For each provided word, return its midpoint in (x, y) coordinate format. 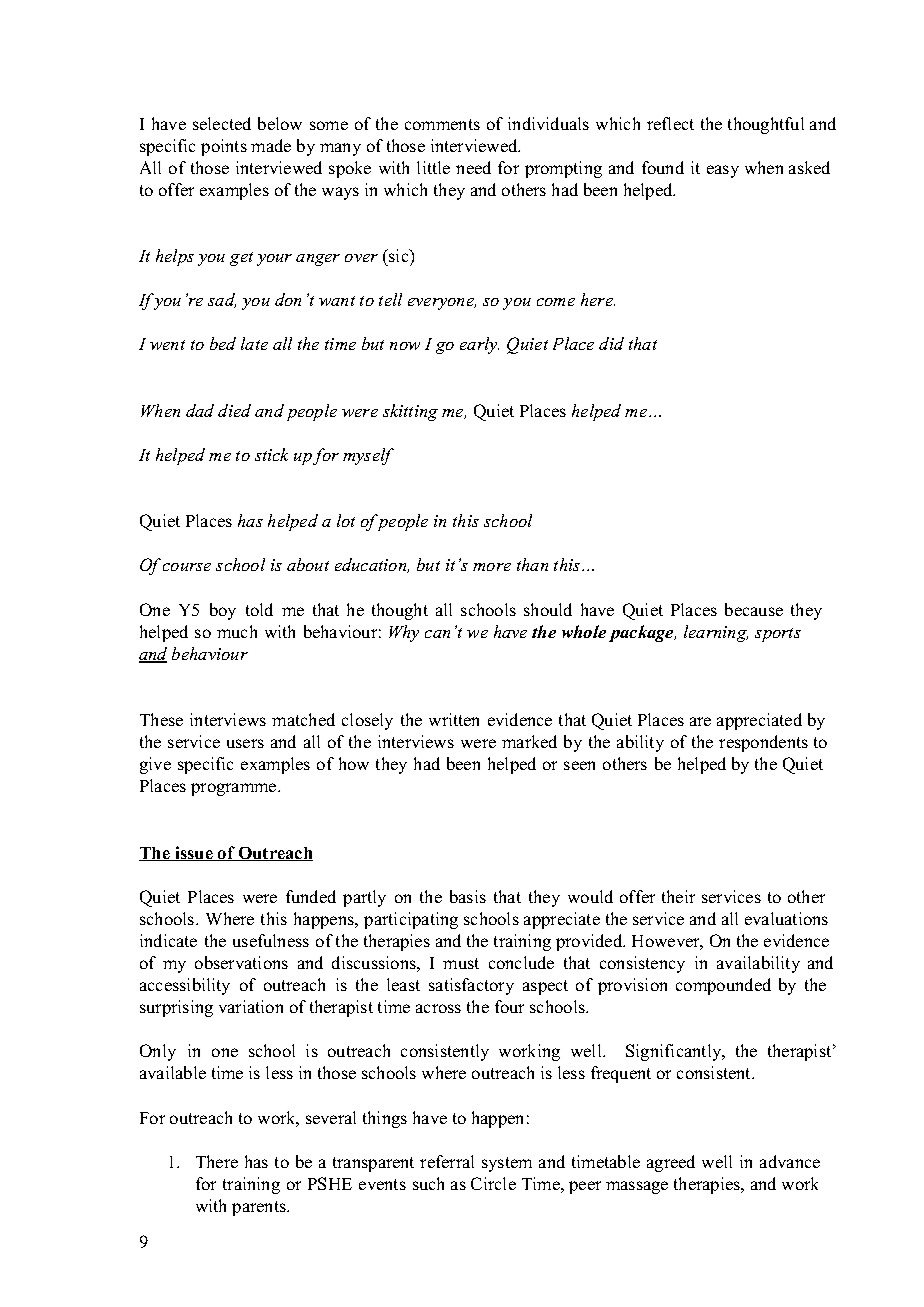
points (224, 147)
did (611, 343)
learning (716, 633)
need (473, 167)
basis (468, 896)
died (234, 410)
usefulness (271, 940)
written (454, 719)
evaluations (786, 918)
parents (260, 1208)
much (237, 631)
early (479, 345)
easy (723, 171)
